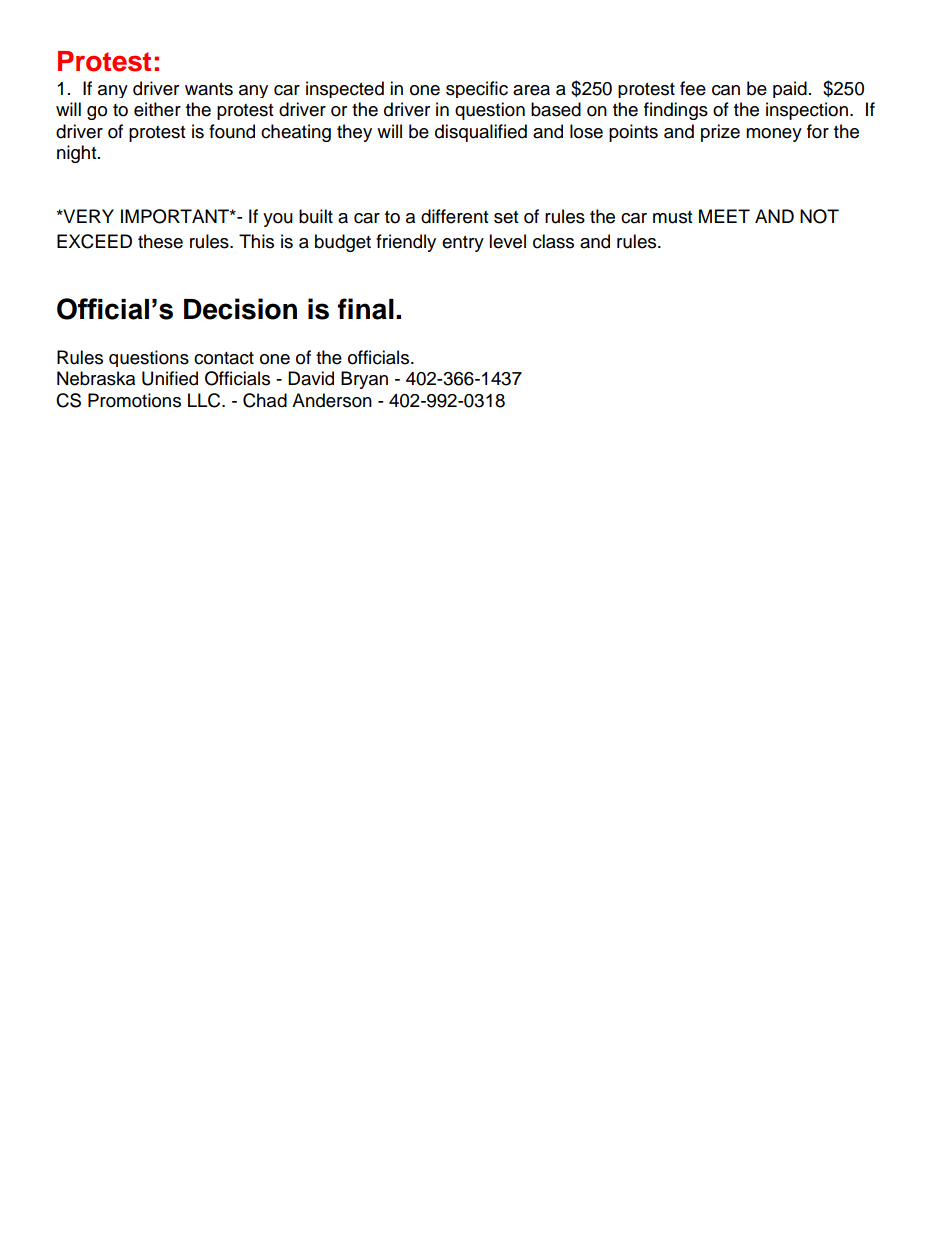  I want to click on final, so click(366, 309).
